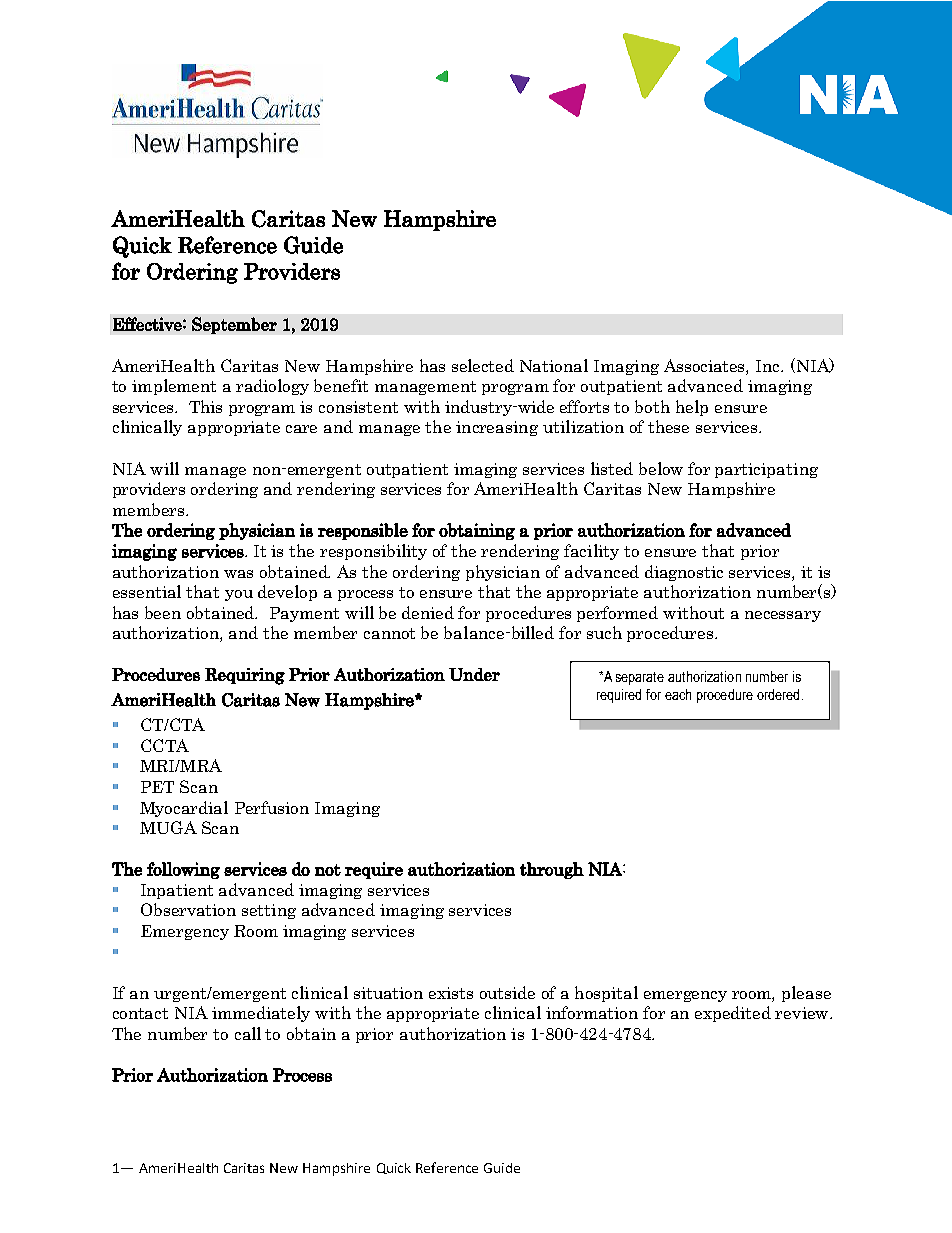  I want to click on selected, so click(483, 365).
